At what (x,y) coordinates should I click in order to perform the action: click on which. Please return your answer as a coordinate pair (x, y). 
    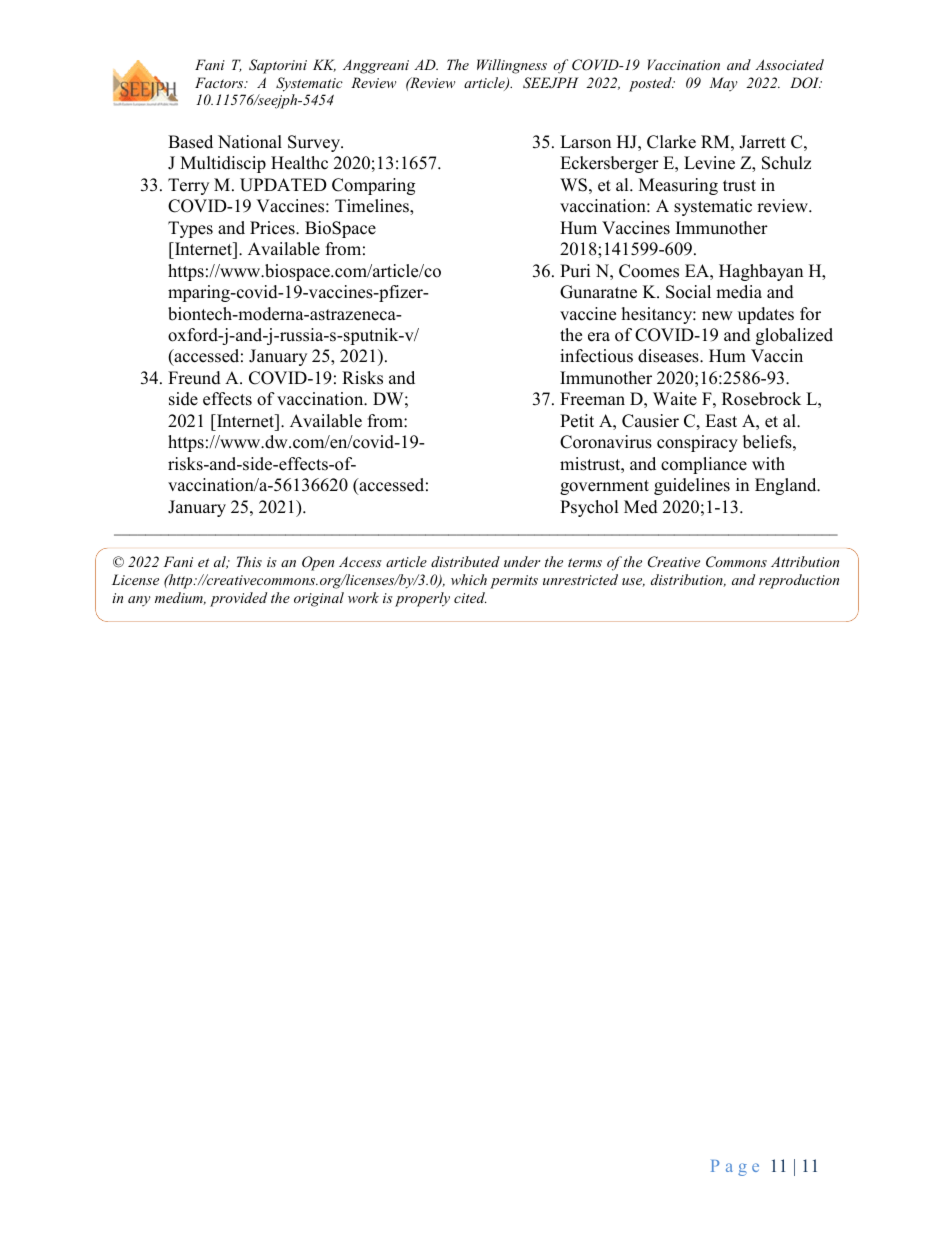
    Looking at the image, I should click on (469, 579).
